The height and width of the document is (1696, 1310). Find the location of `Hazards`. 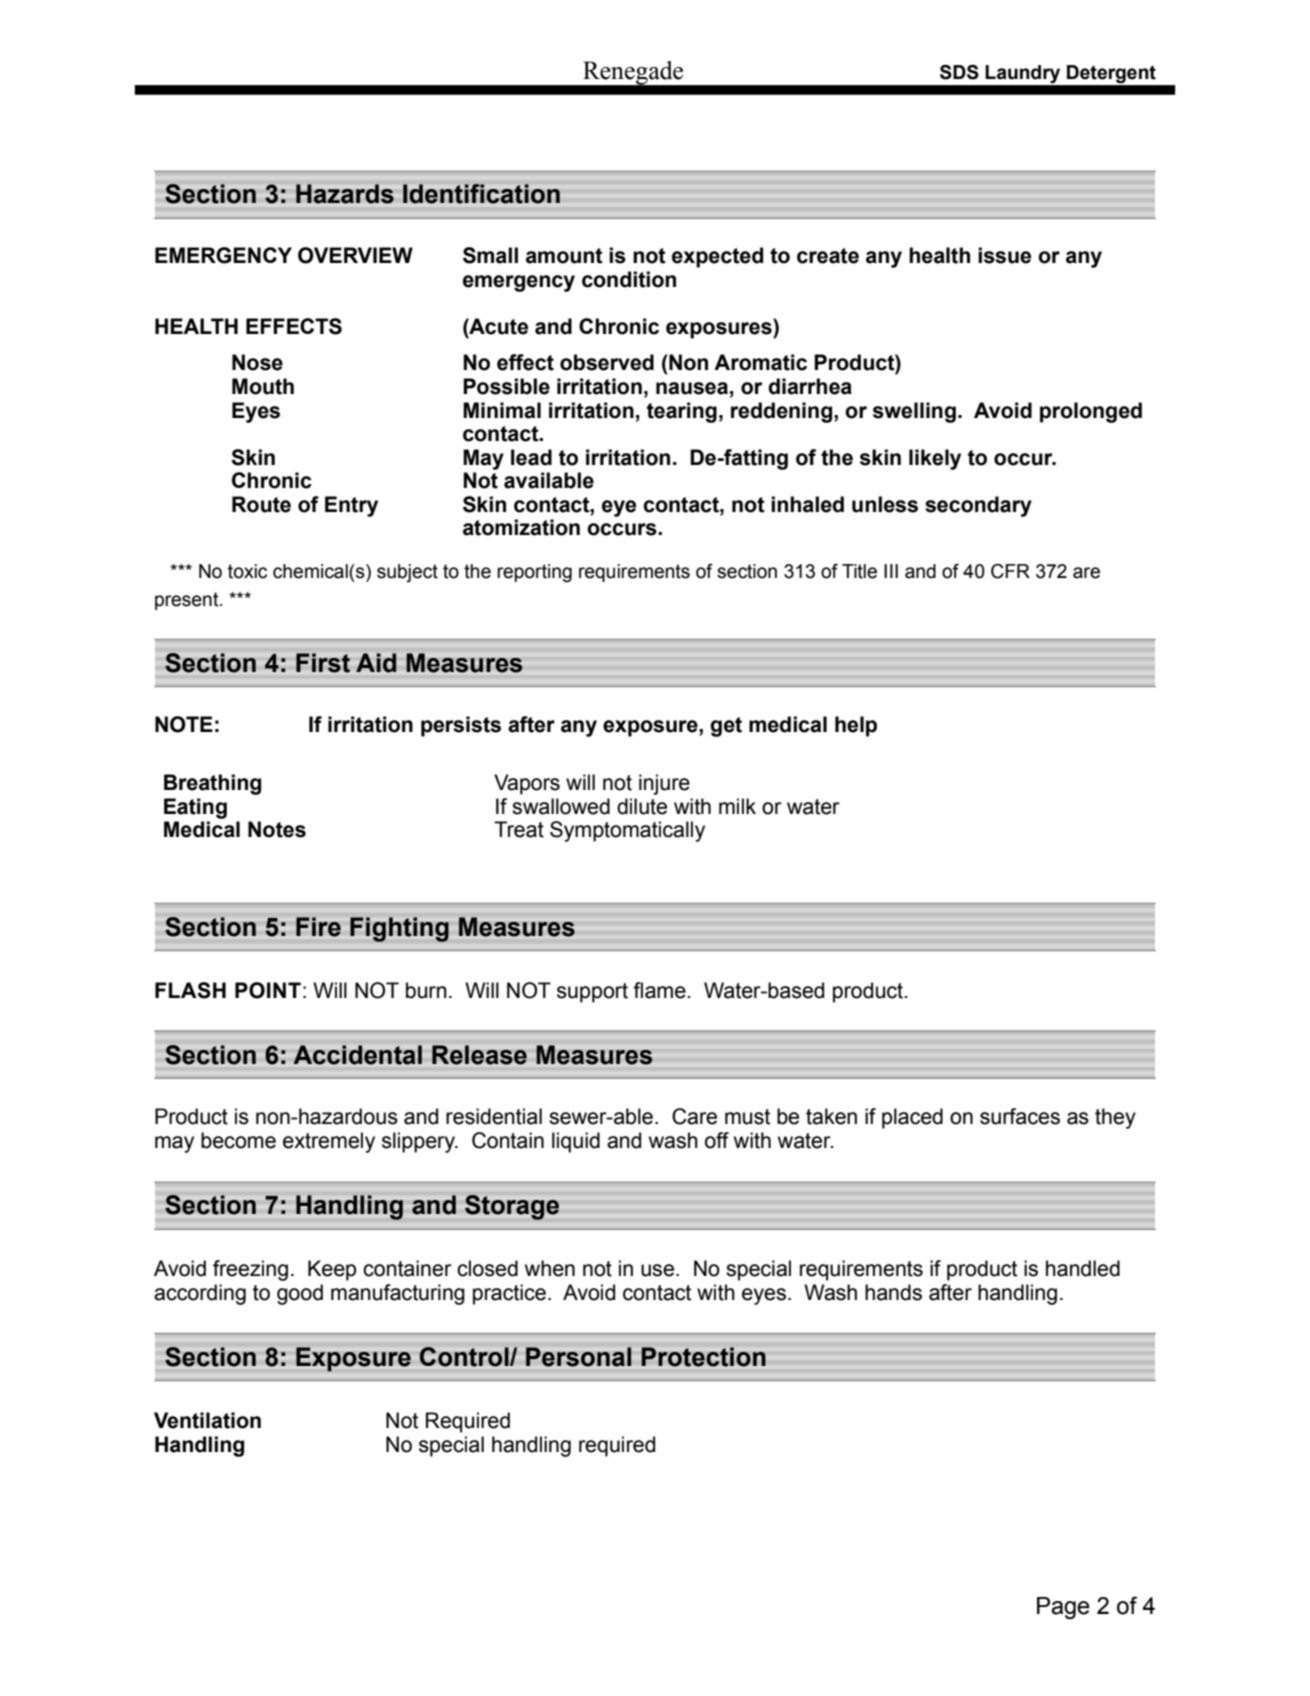

Hazards is located at coordinates (345, 194).
